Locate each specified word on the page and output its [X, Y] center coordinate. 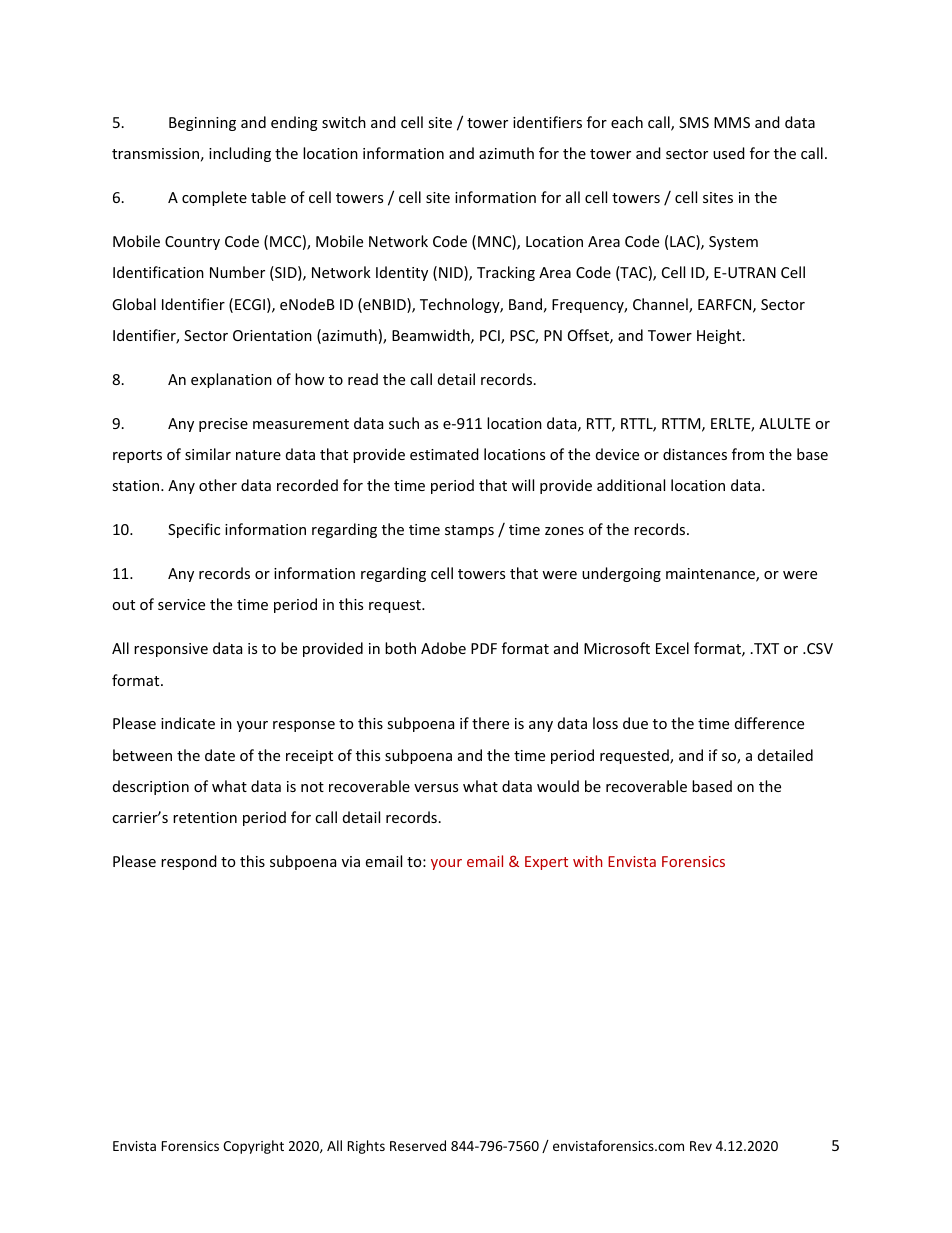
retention [205, 817]
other [218, 485]
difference [769, 723]
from [748, 454]
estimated [444, 454]
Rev [701, 1146]
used [729, 153]
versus [436, 788]
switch [344, 122]
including [240, 154]
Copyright [253, 1147]
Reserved [418, 1145]
